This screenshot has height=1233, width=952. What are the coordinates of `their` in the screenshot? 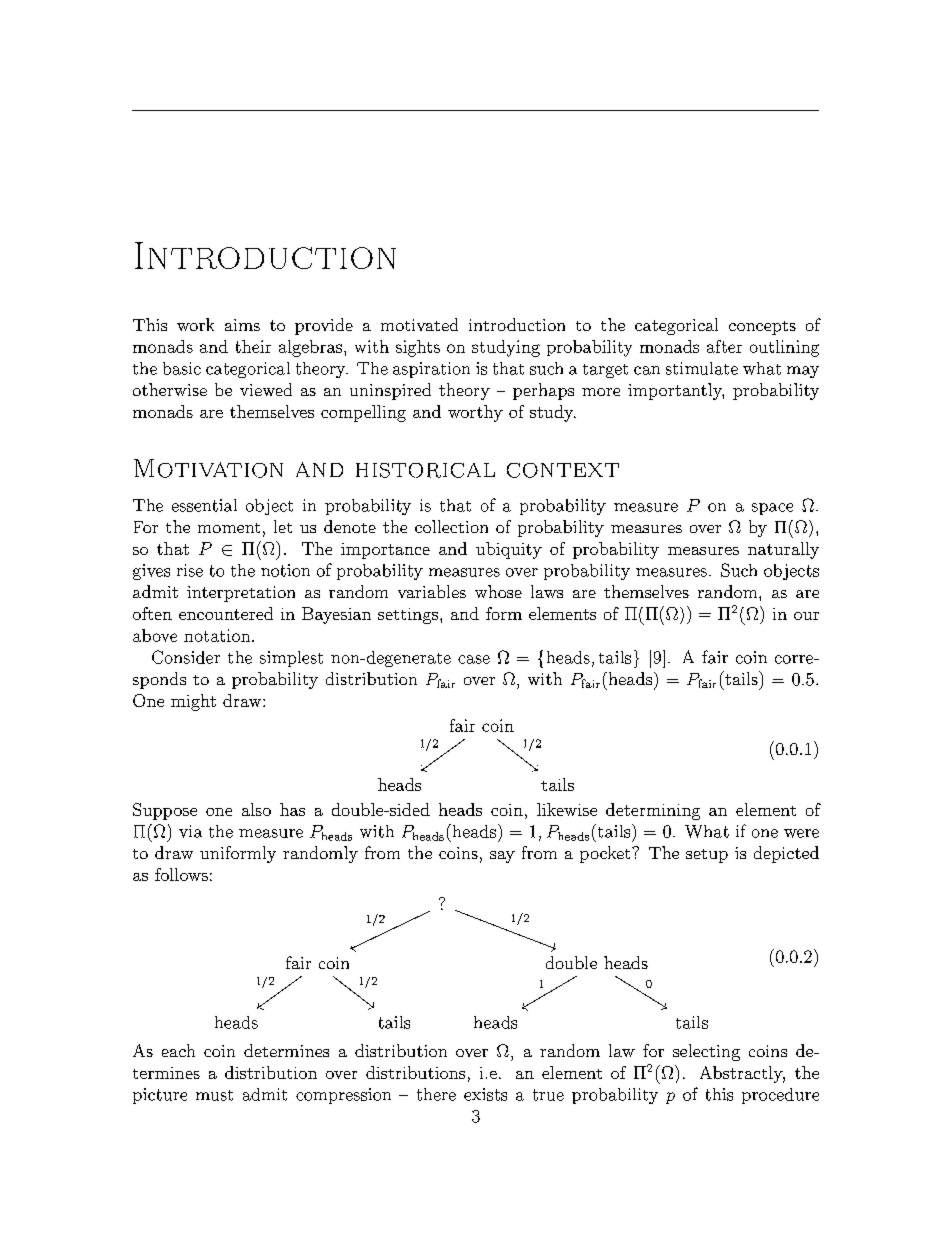 It's located at (253, 346).
